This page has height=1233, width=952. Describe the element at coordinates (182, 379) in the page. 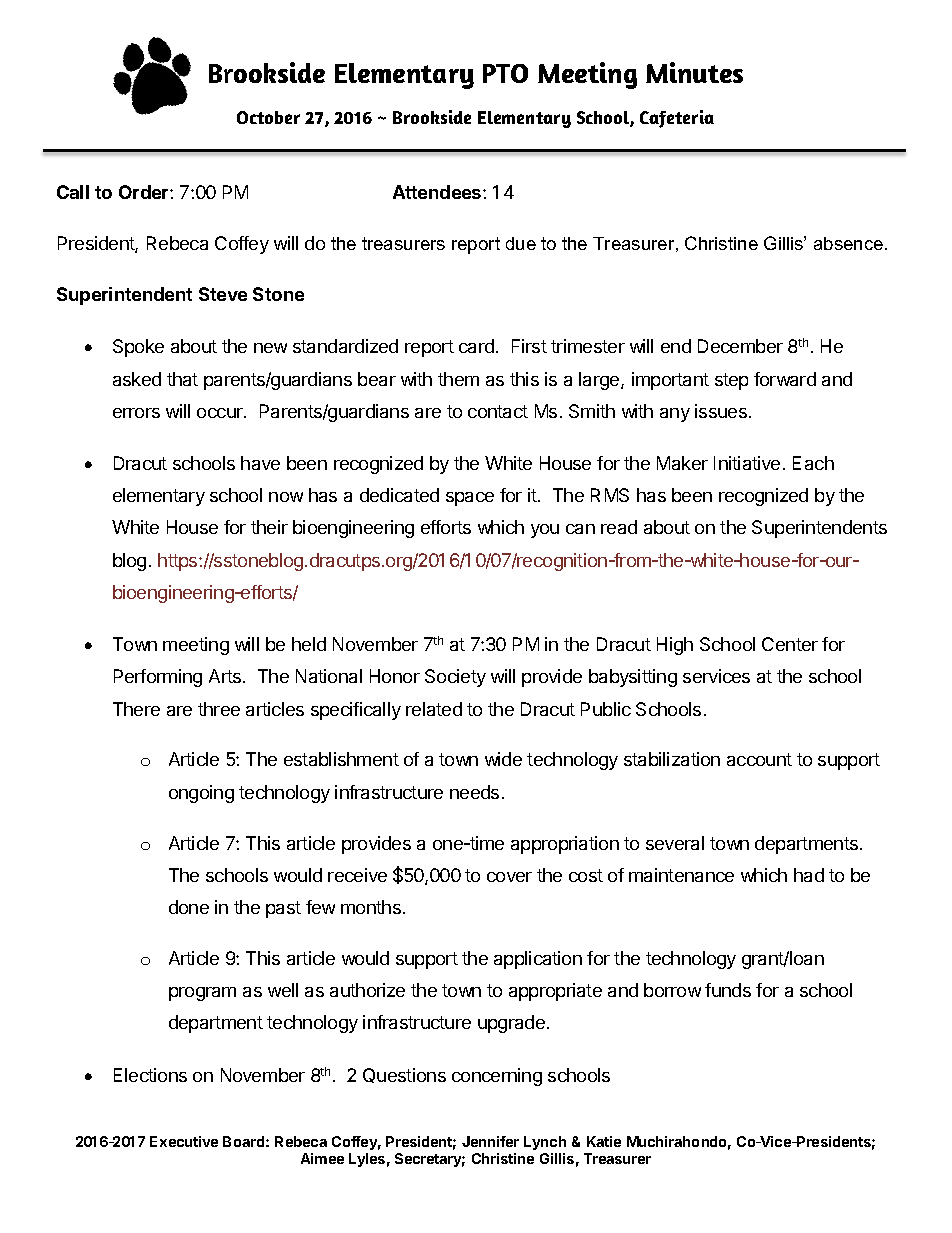

I see `that` at that location.
